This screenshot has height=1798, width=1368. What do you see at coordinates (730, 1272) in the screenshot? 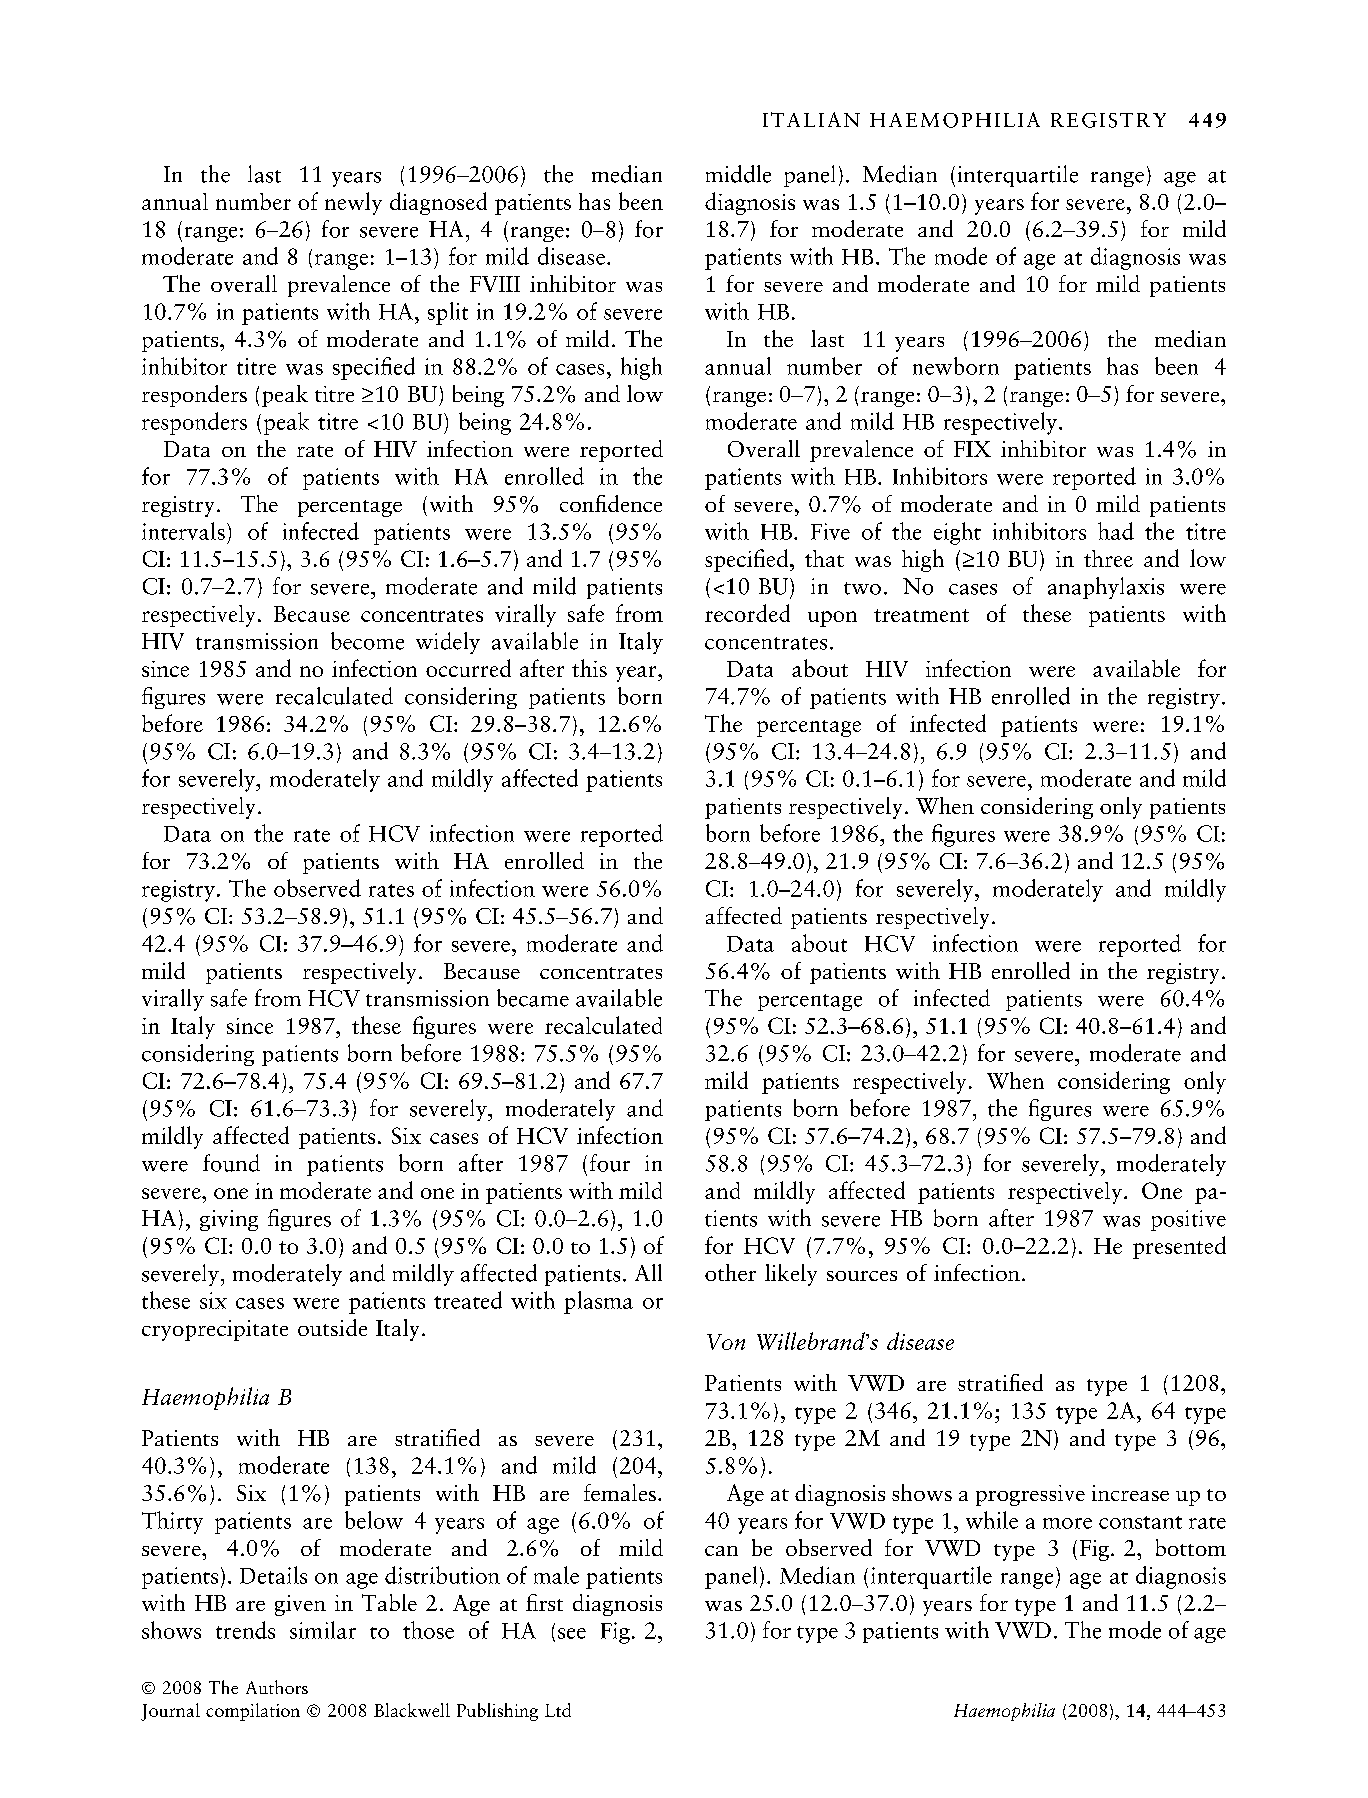
I see `other` at bounding box center [730, 1272].
